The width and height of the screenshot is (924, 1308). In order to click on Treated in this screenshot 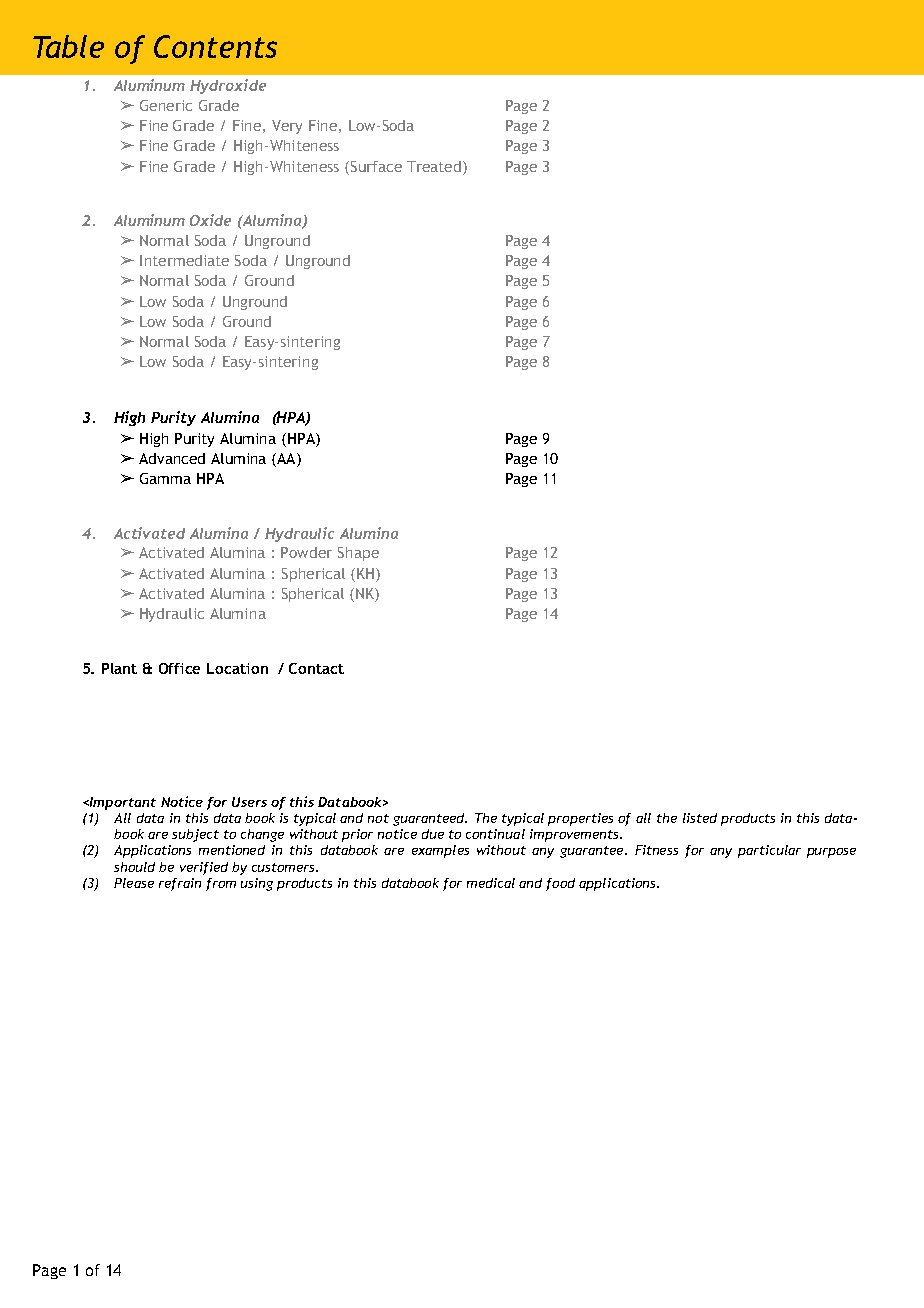, I will do `click(434, 166)`.
